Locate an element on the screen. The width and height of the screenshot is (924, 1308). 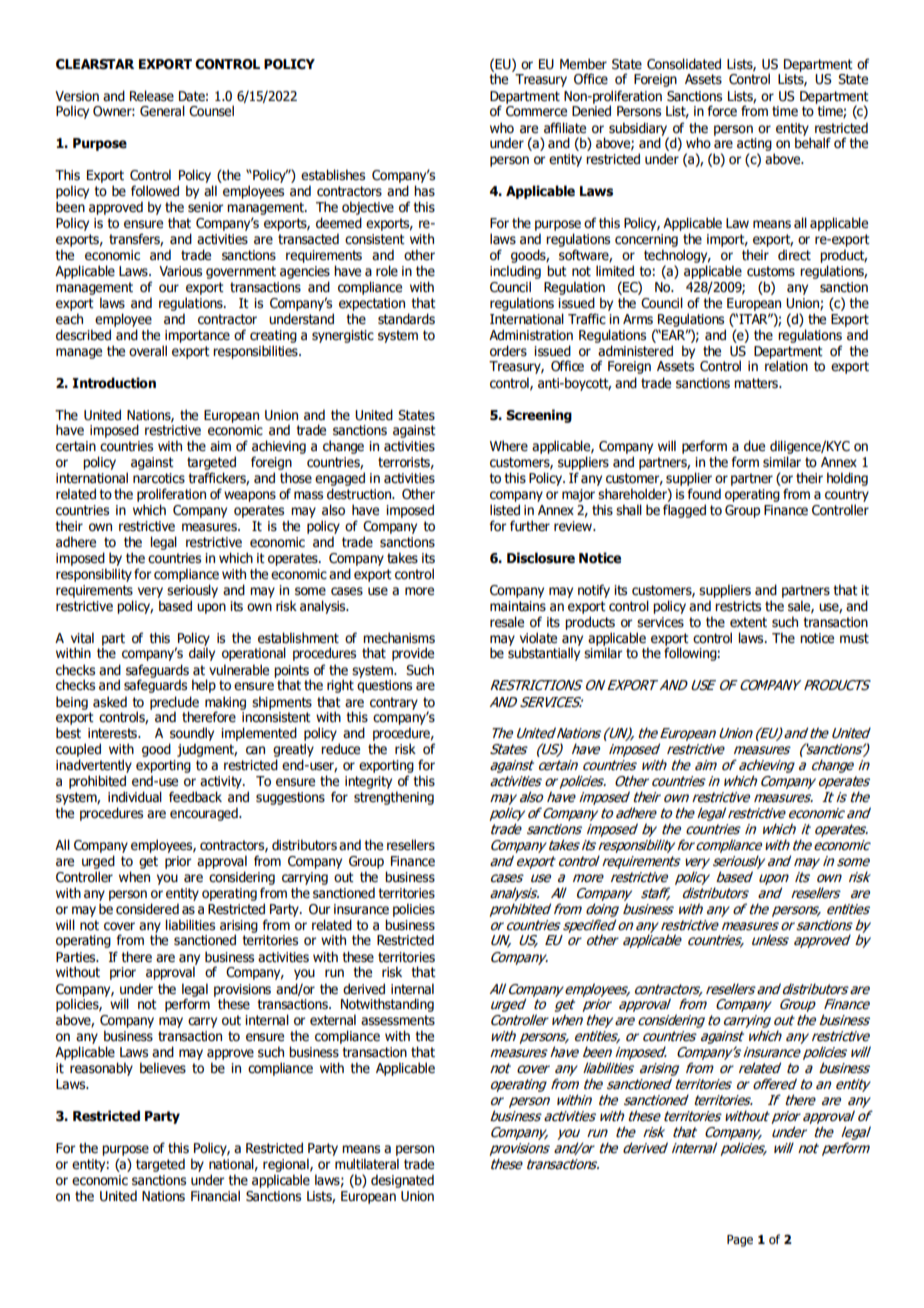
Commerce is located at coordinates (536, 111).
